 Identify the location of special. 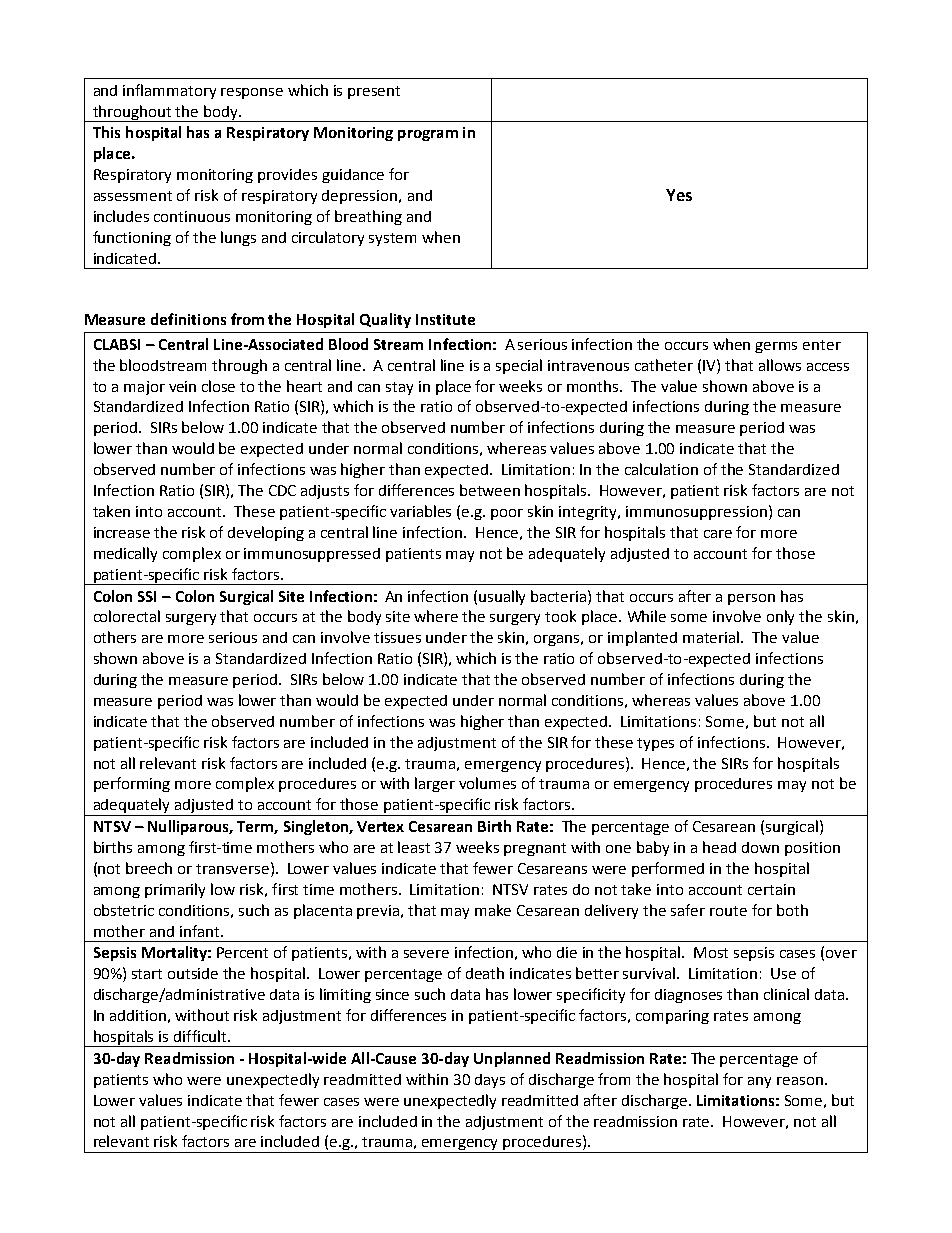
(519, 366).
